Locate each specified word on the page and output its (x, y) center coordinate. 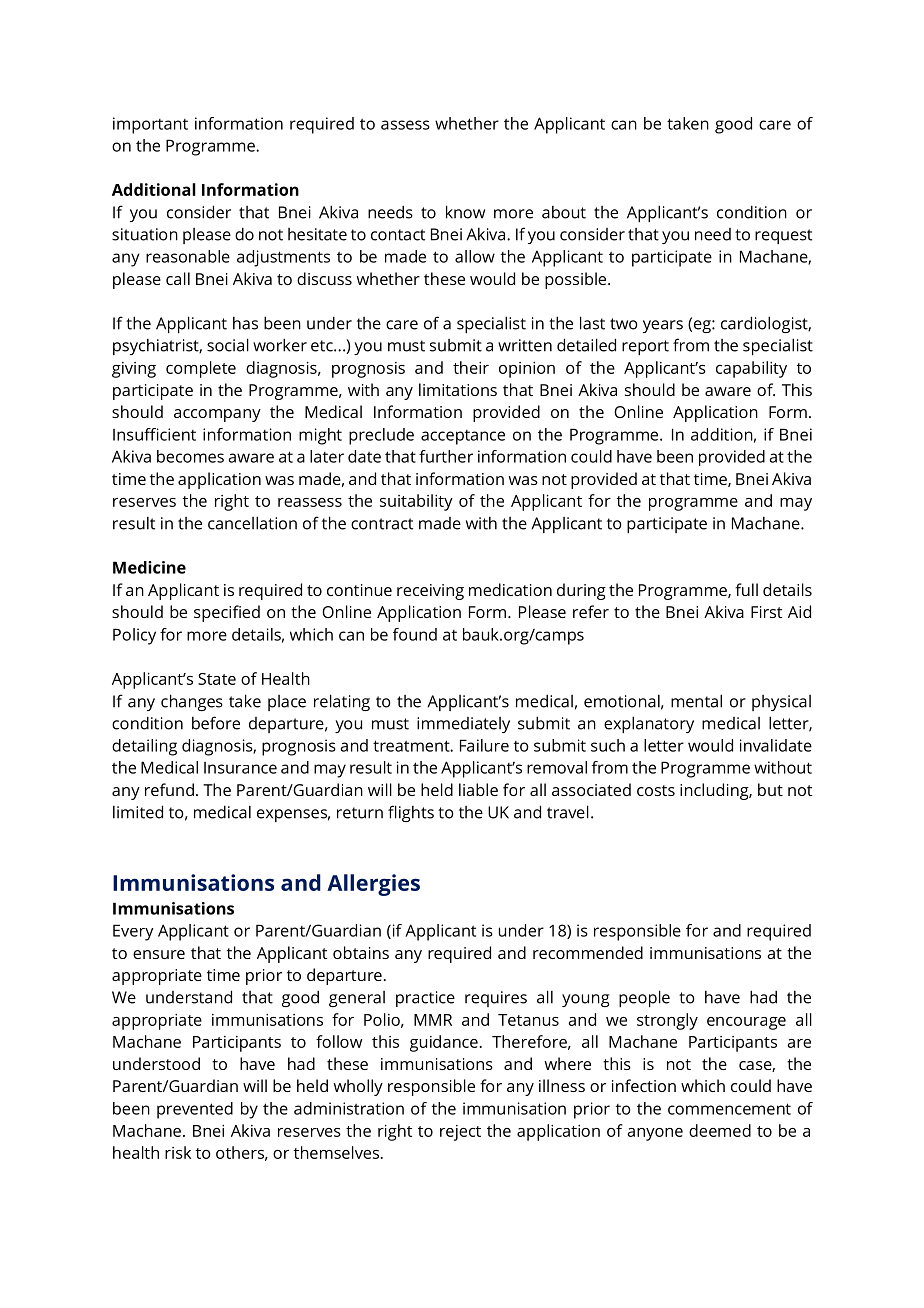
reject (460, 1133)
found (415, 634)
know (465, 212)
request (783, 236)
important (150, 125)
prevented (195, 1110)
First (766, 612)
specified (227, 613)
